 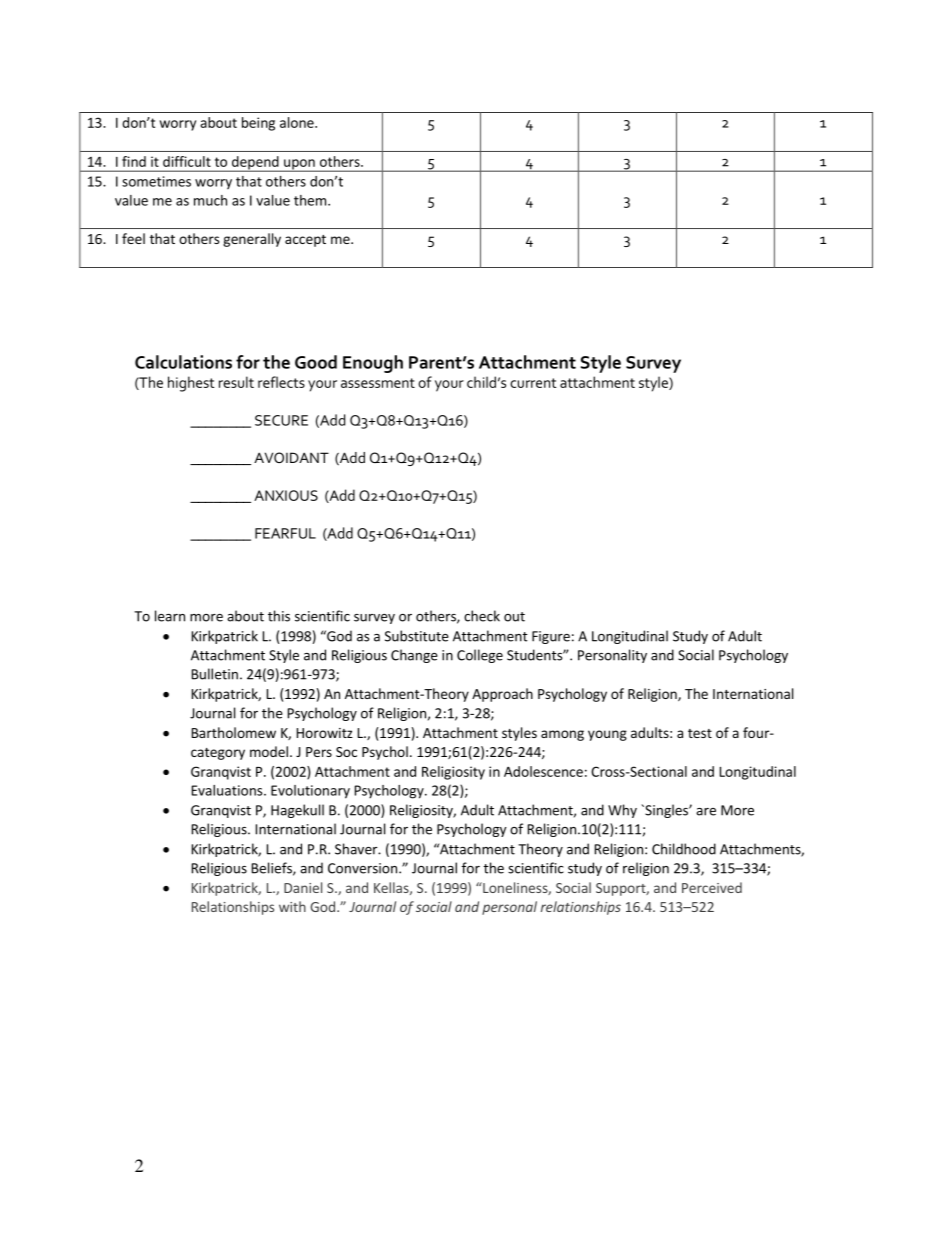 I want to click on with, so click(x=292, y=906).
